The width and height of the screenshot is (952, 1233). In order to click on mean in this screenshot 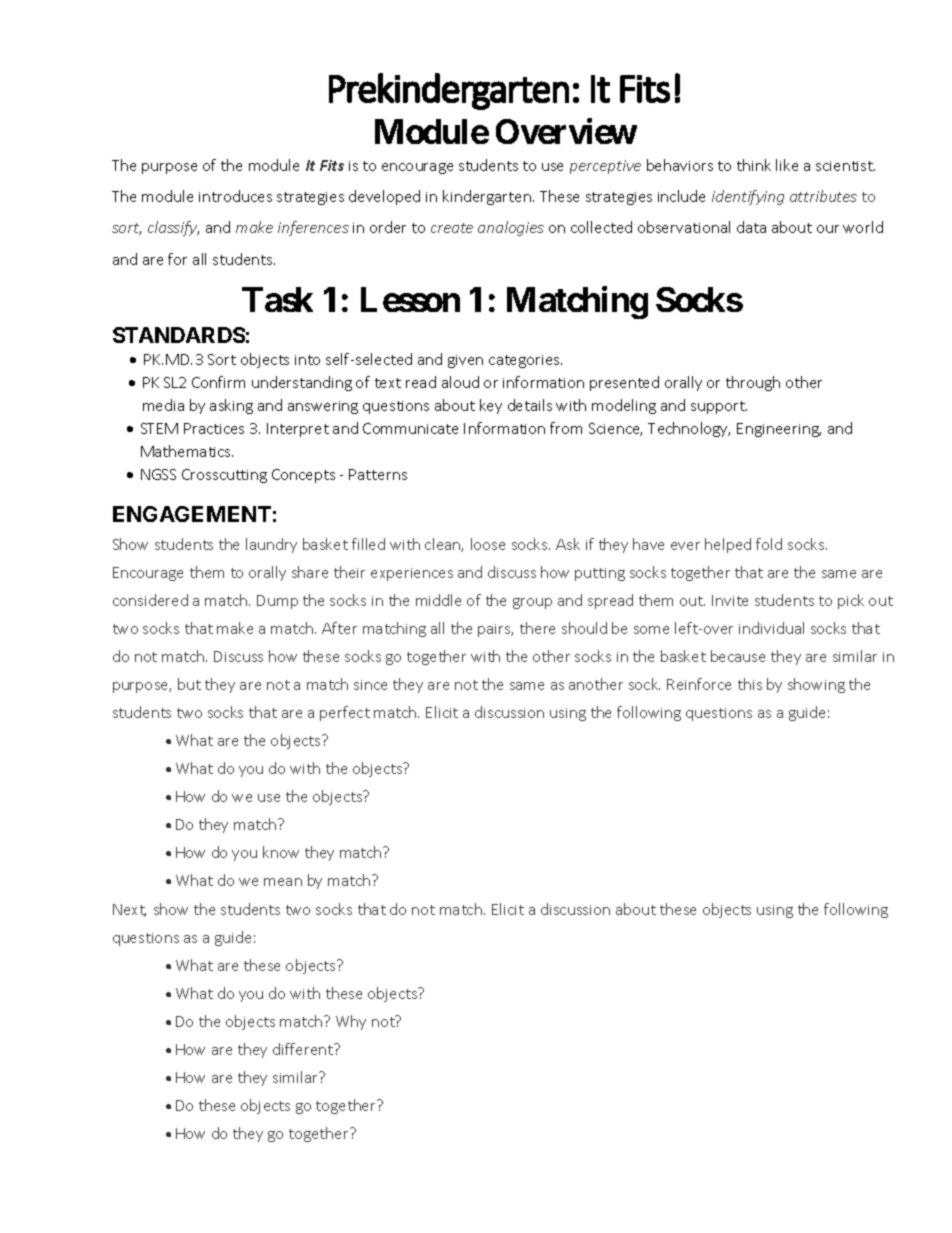, I will do `click(283, 882)`.
